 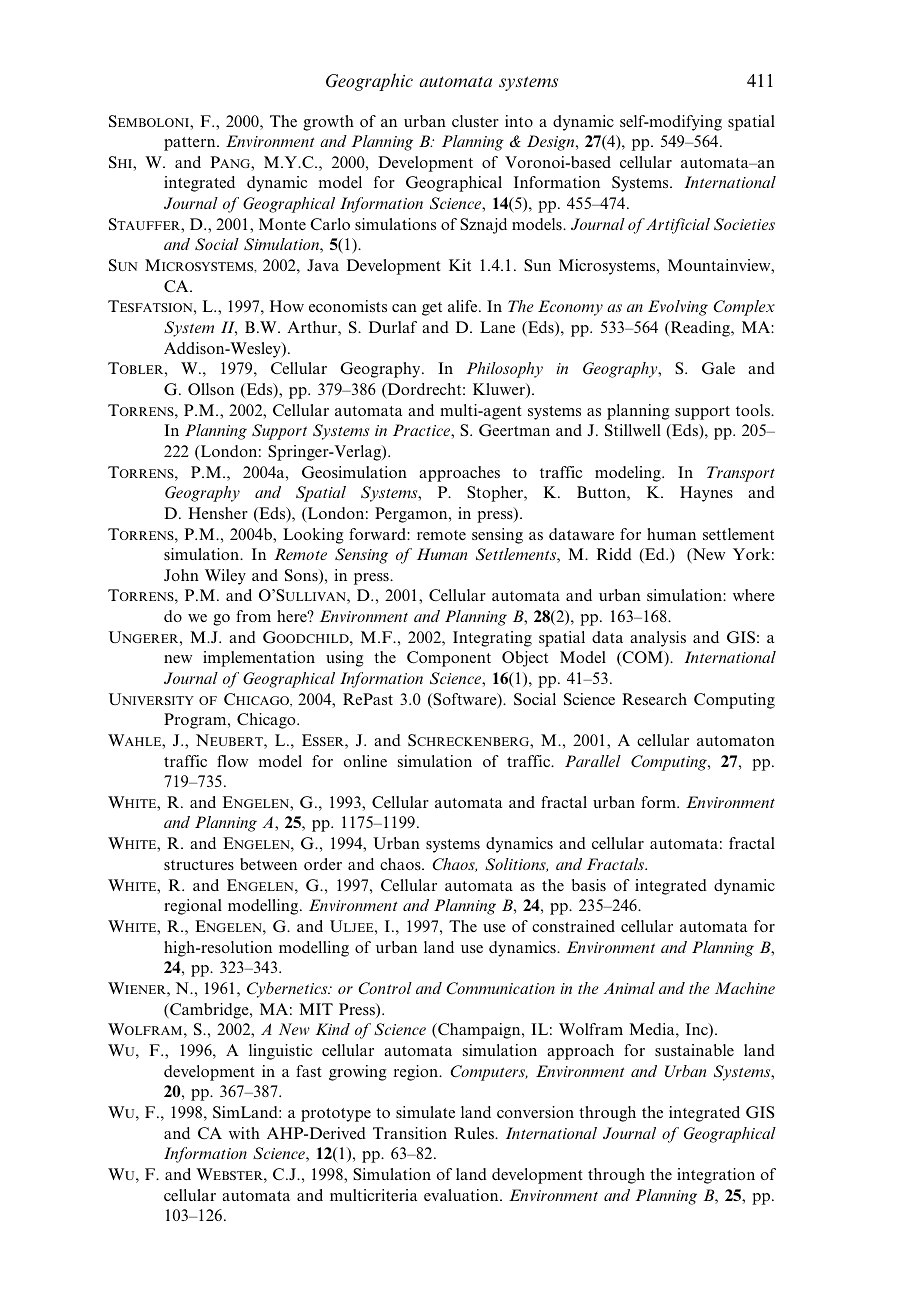 What do you see at coordinates (268, 864) in the screenshot?
I see `between` at bounding box center [268, 864].
